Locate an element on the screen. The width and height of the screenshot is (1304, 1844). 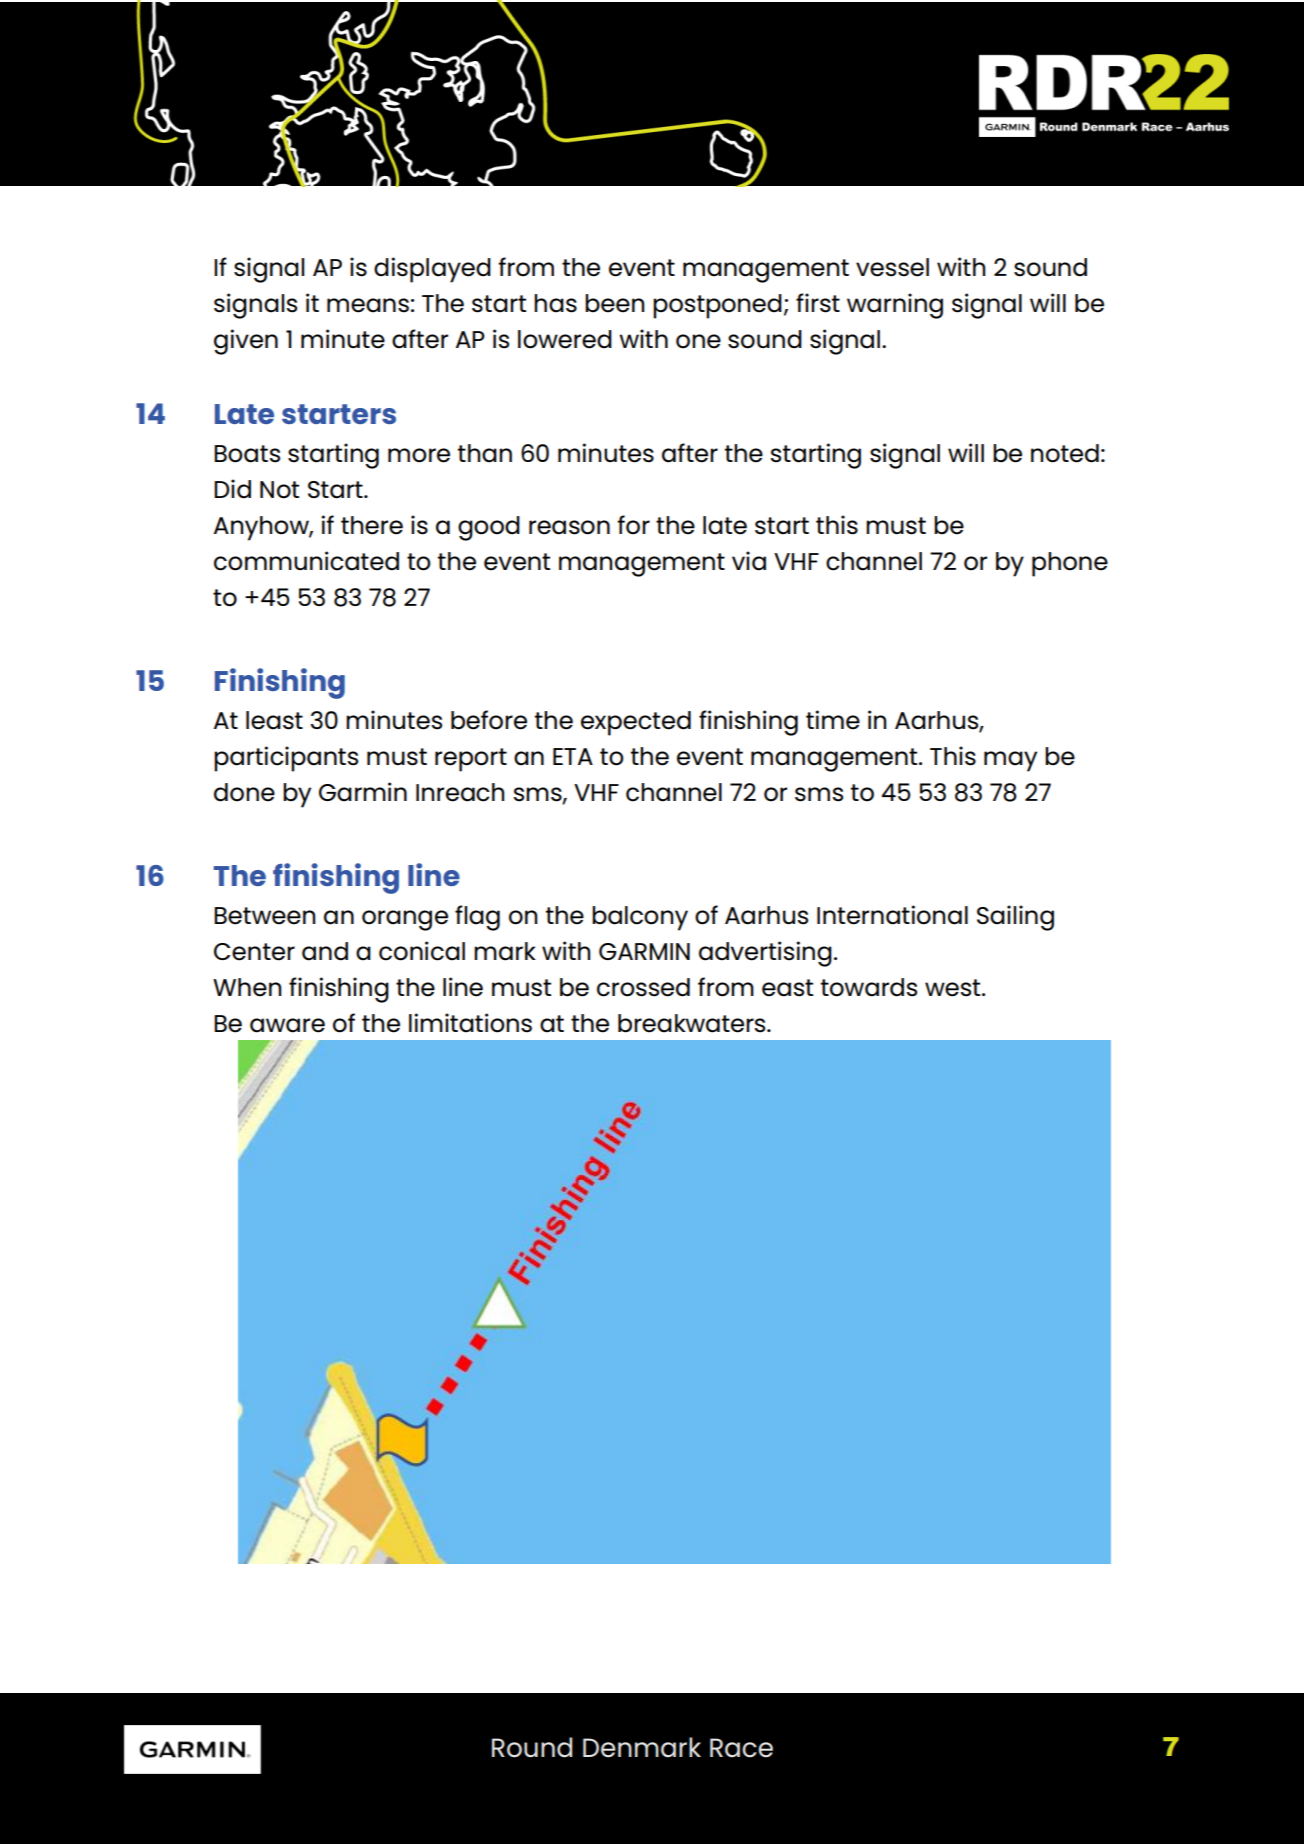
aware is located at coordinates (287, 1025).
